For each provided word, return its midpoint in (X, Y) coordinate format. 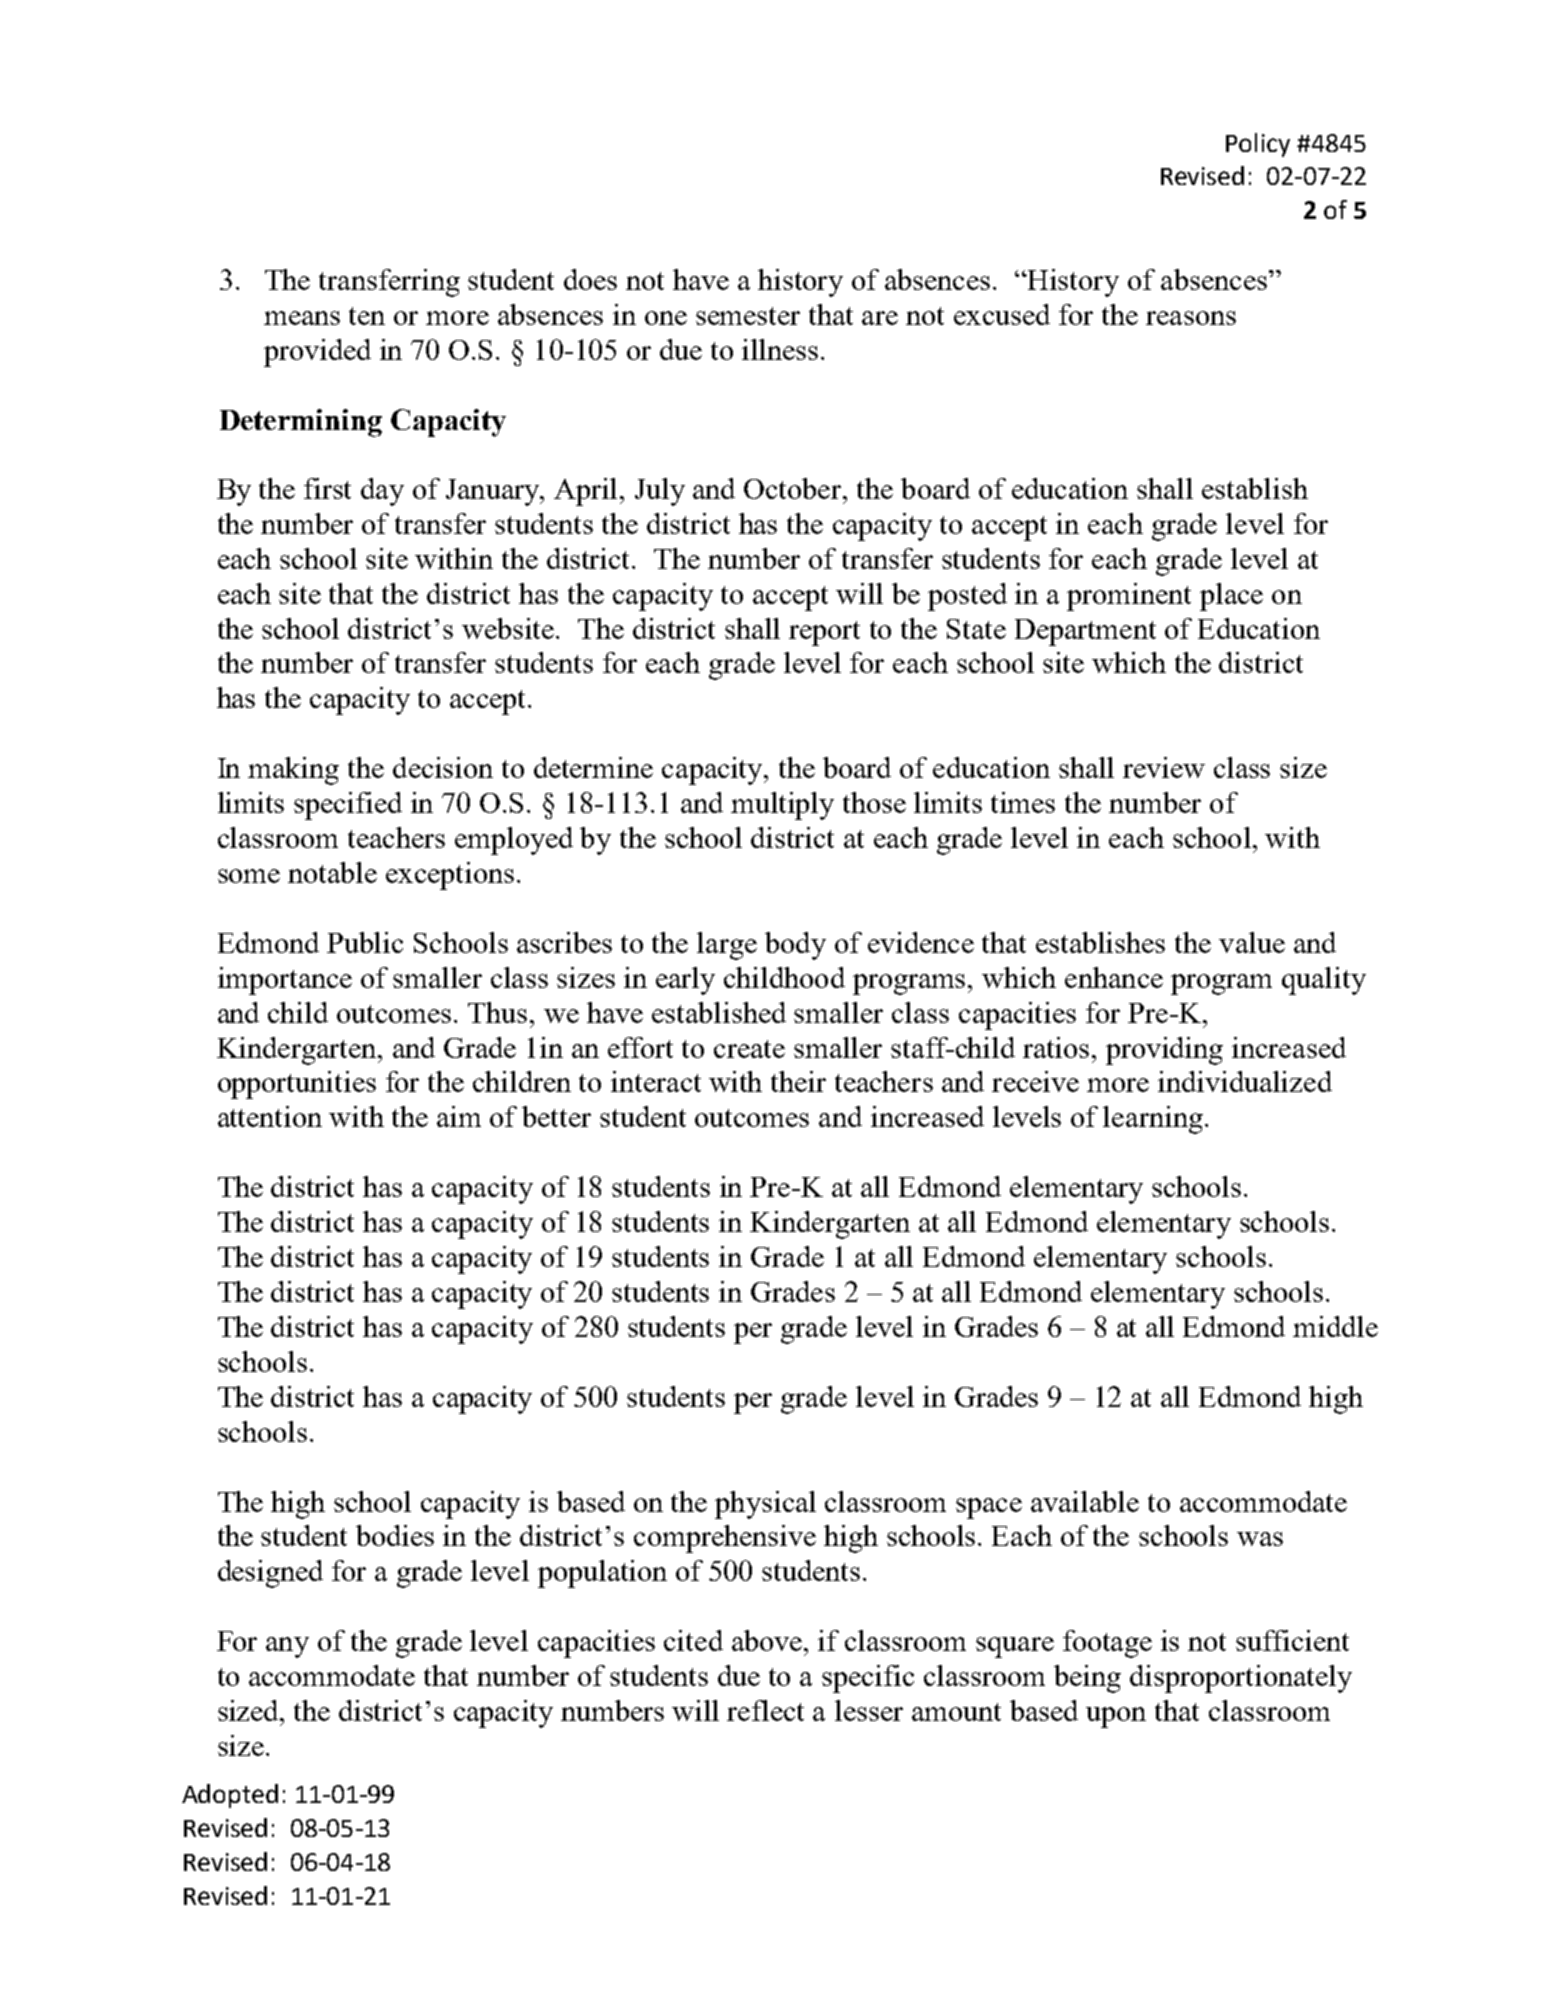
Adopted (230, 1796)
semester (748, 316)
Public (365, 942)
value (1252, 942)
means (302, 318)
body (795, 946)
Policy (1258, 145)
